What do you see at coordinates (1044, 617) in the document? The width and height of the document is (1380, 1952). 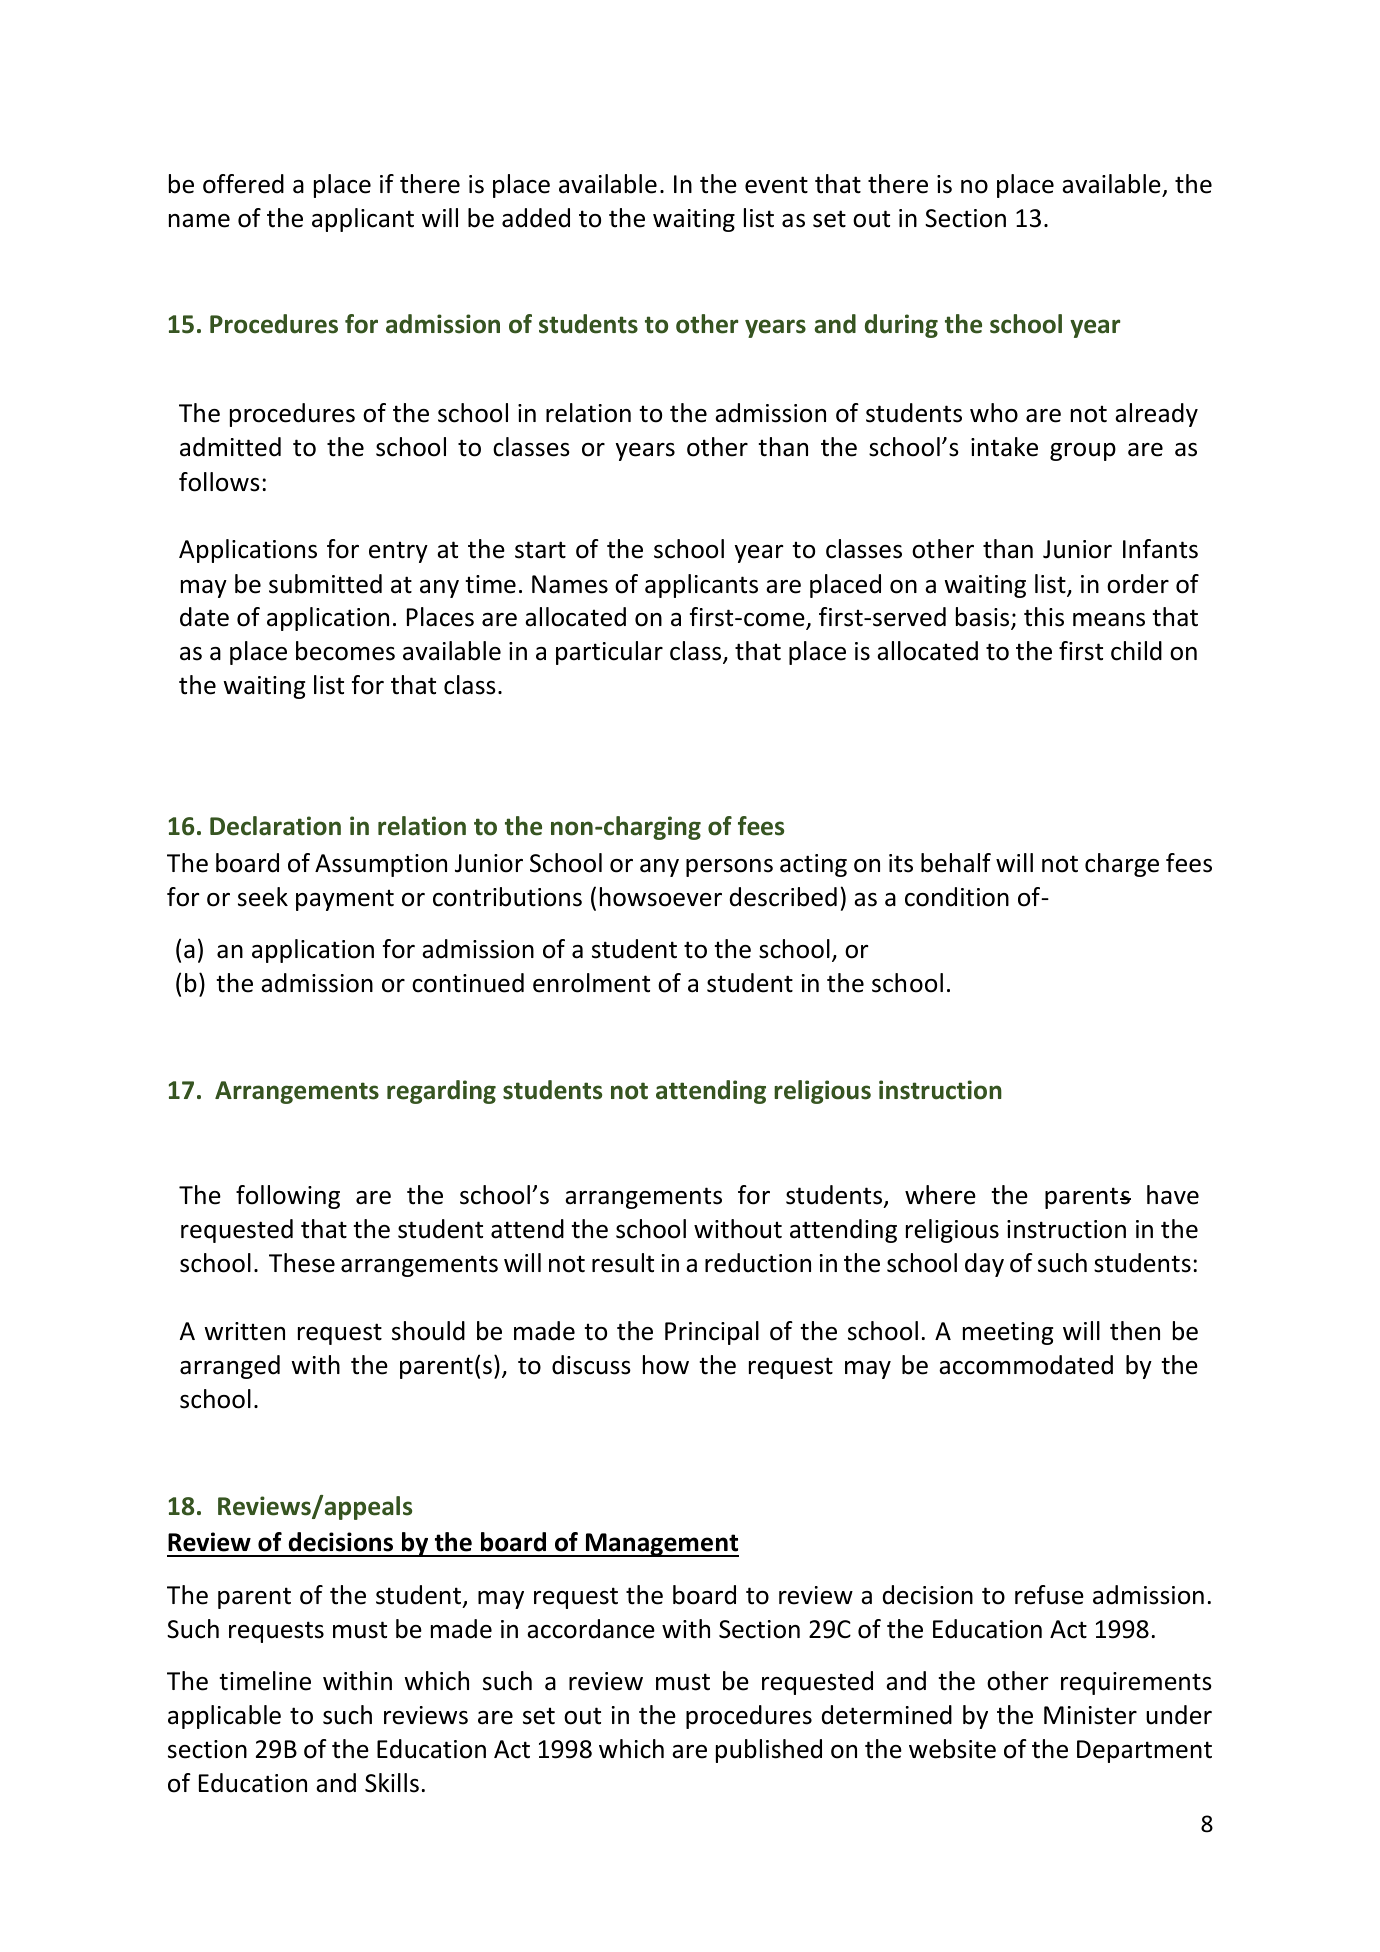 I see `this` at bounding box center [1044, 617].
